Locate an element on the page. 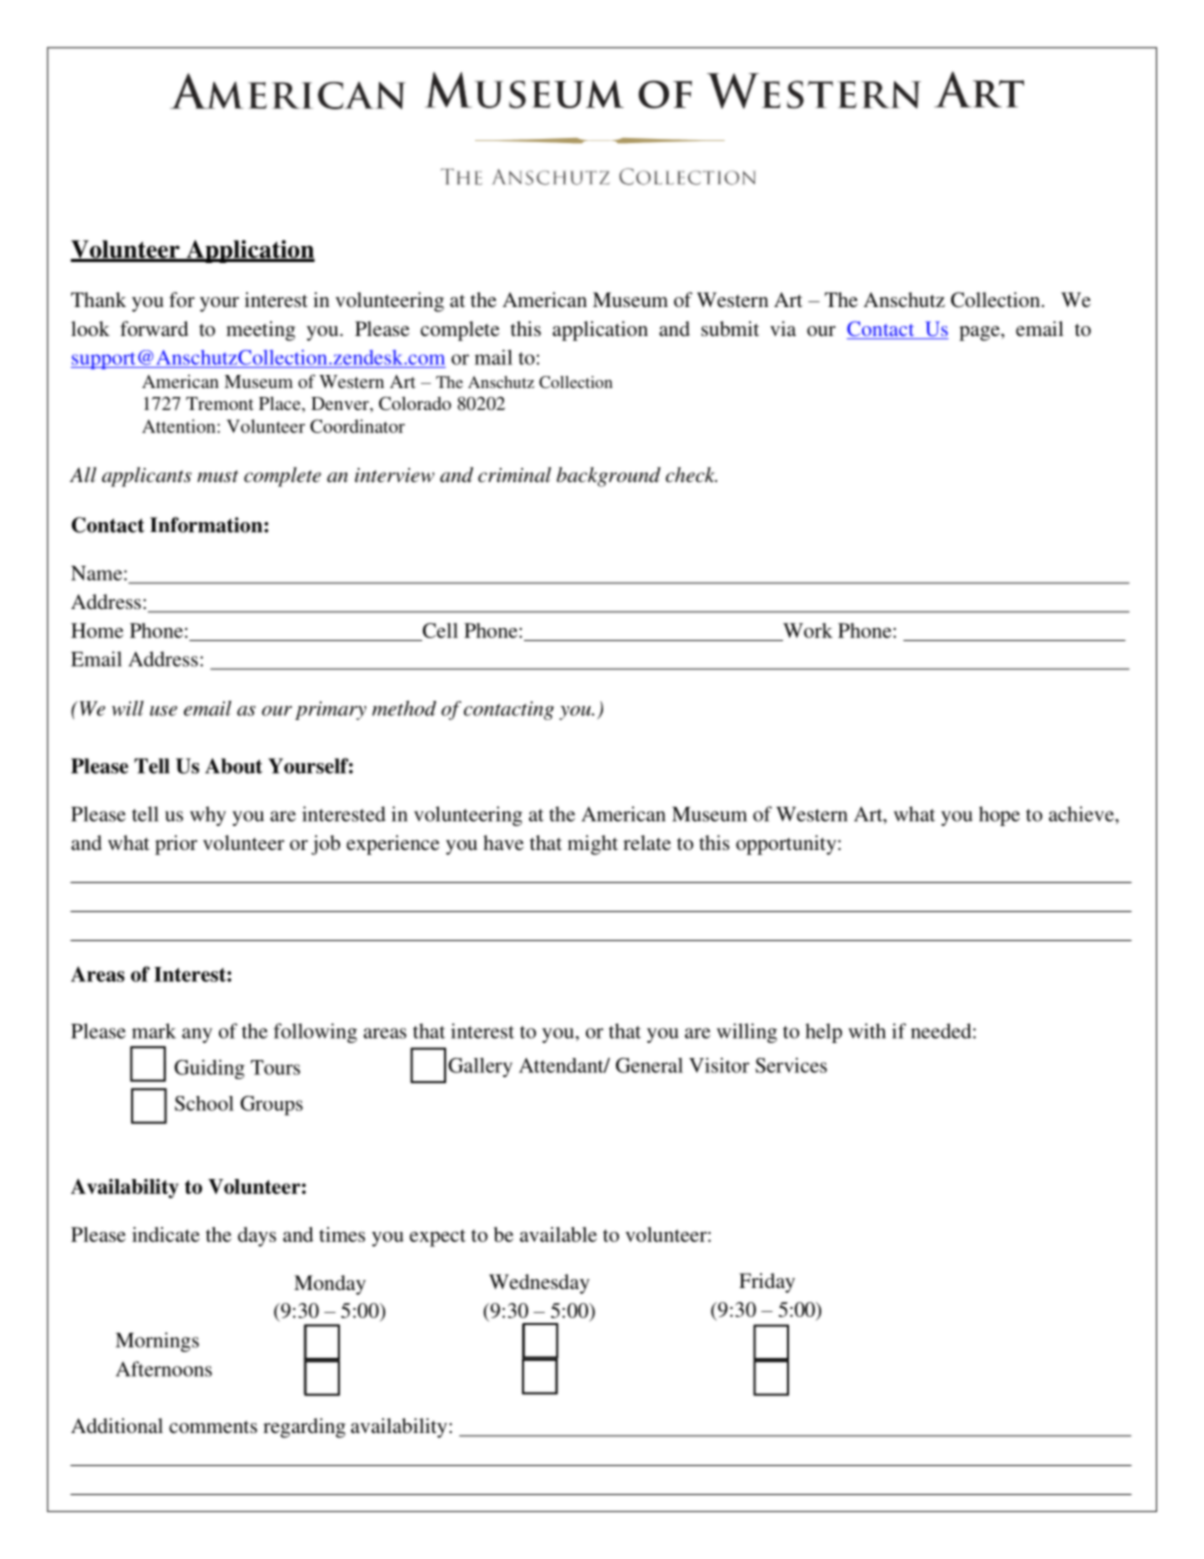 This image has width=1204, height=1559. comments is located at coordinates (213, 1427).
